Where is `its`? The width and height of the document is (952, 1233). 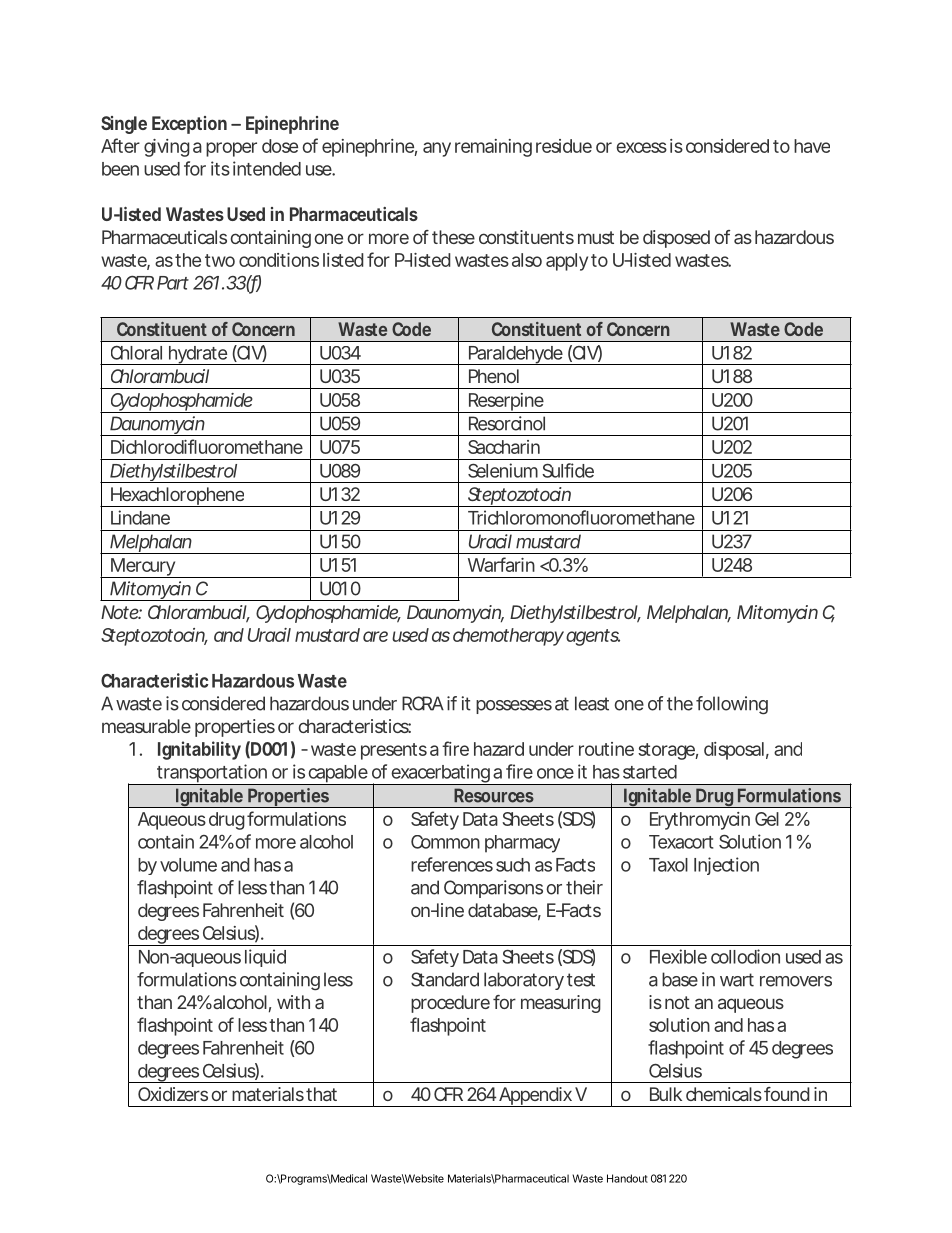 its is located at coordinates (220, 168).
